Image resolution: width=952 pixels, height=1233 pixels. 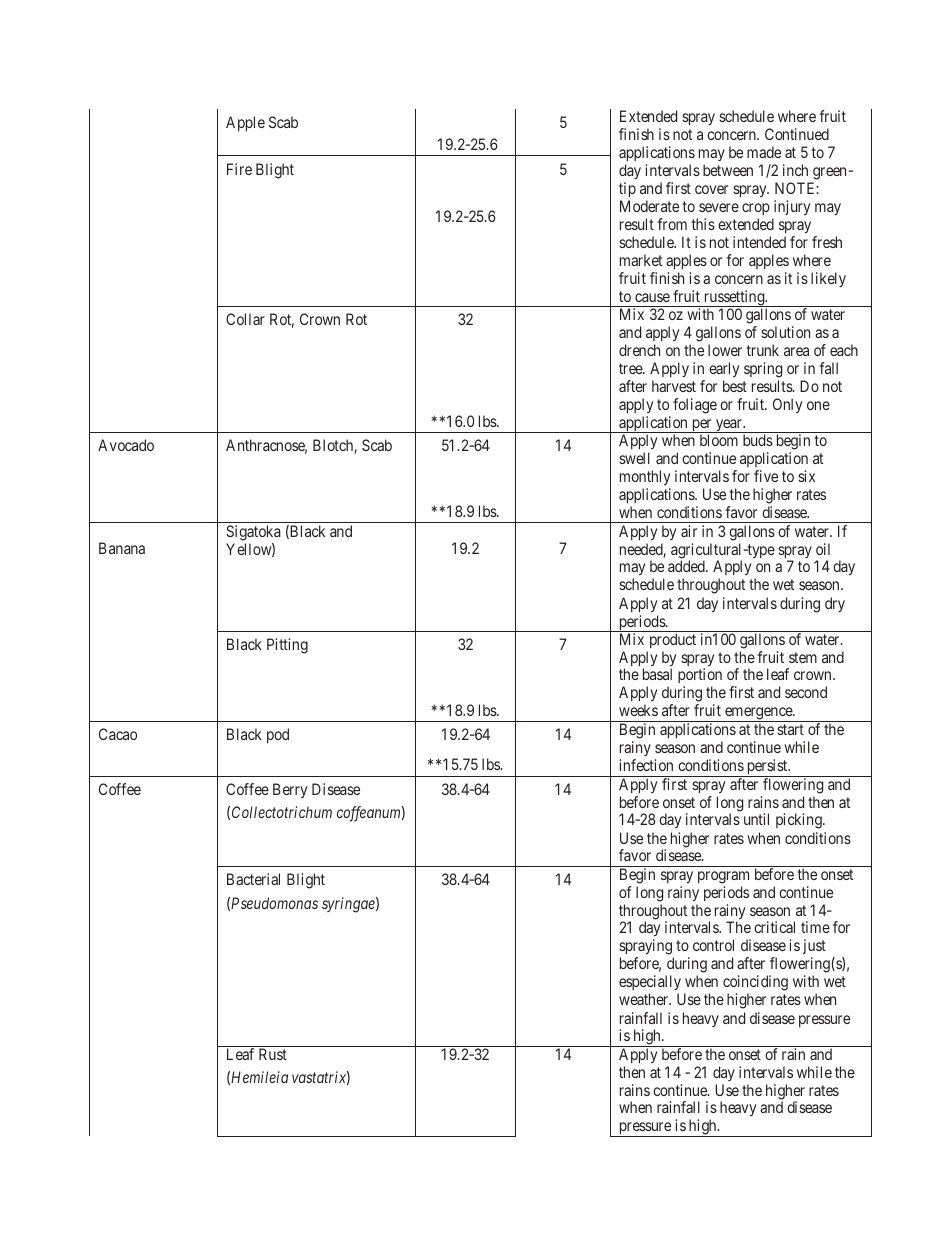 What do you see at coordinates (287, 646) in the document?
I see `Pitting` at bounding box center [287, 646].
